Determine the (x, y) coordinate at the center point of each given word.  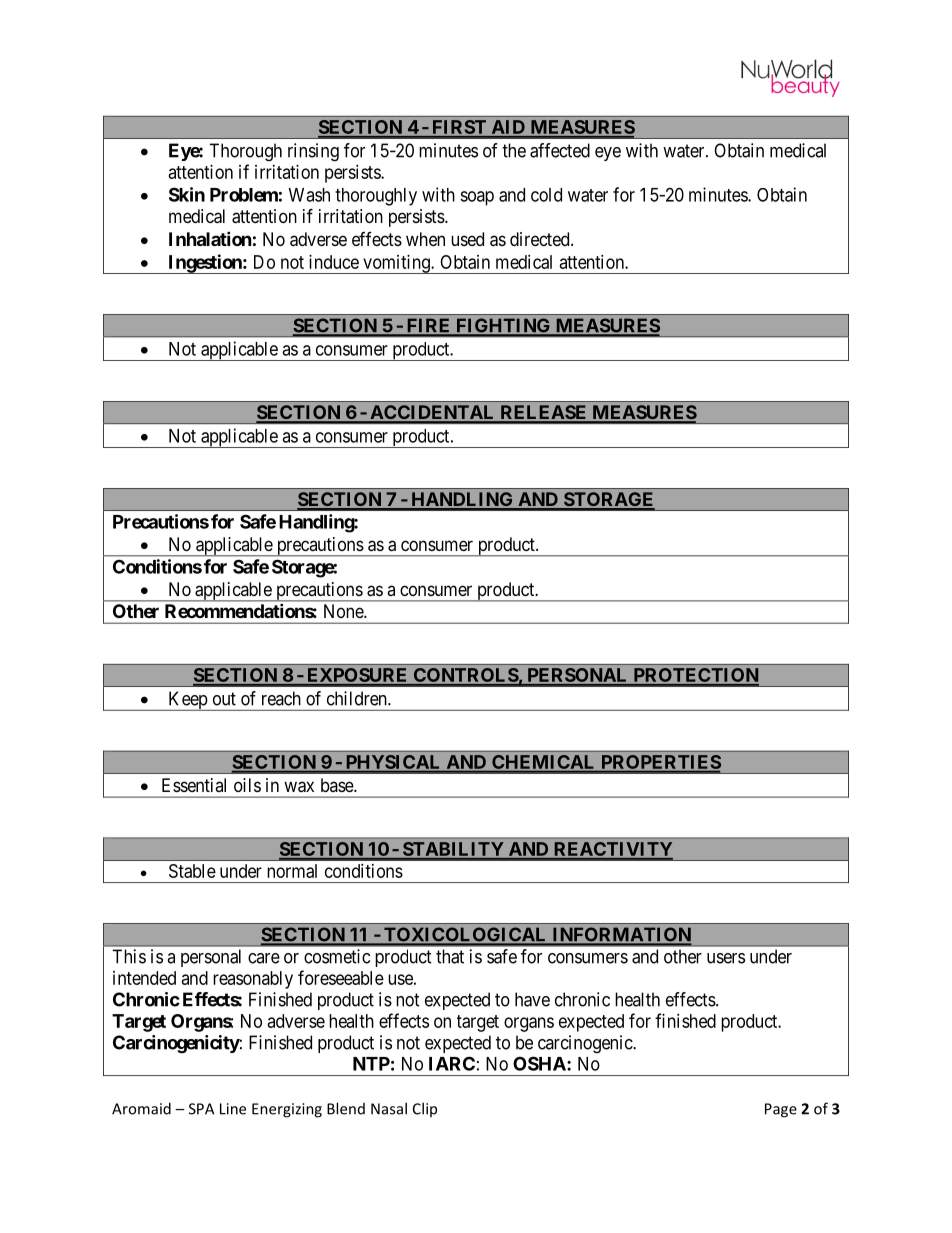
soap (477, 198)
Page (781, 1110)
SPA (201, 1109)
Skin (187, 194)
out (224, 699)
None (344, 611)
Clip (425, 1109)
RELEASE (543, 413)
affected (560, 150)
